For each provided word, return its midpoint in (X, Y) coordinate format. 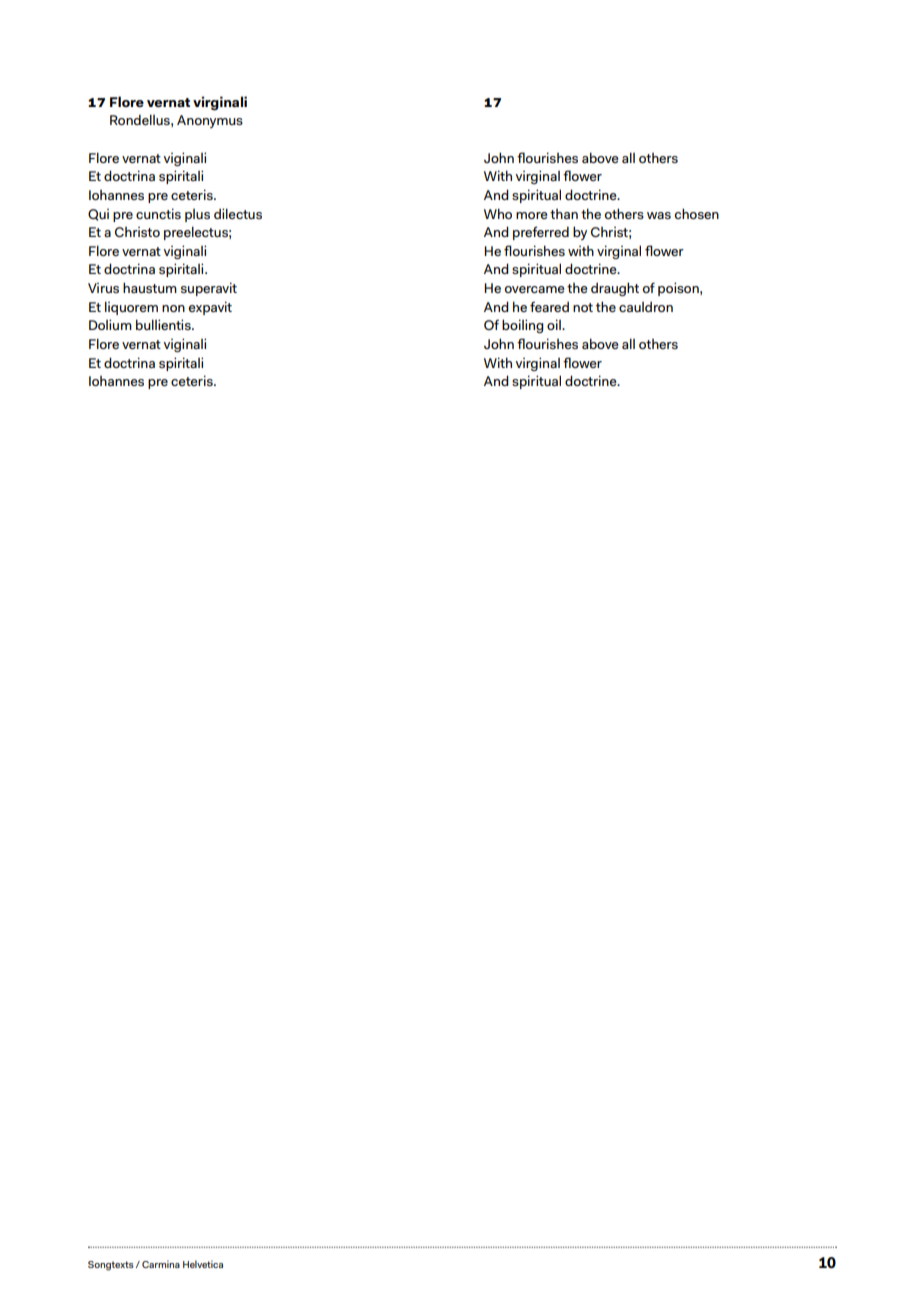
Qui (98, 215)
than (564, 214)
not (583, 307)
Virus (103, 288)
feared (549, 306)
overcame (534, 289)
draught (615, 289)
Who (498, 213)
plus (197, 215)
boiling (523, 326)
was (659, 215)
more (531, 215)
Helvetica (203, 1264)
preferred (541, 233)
